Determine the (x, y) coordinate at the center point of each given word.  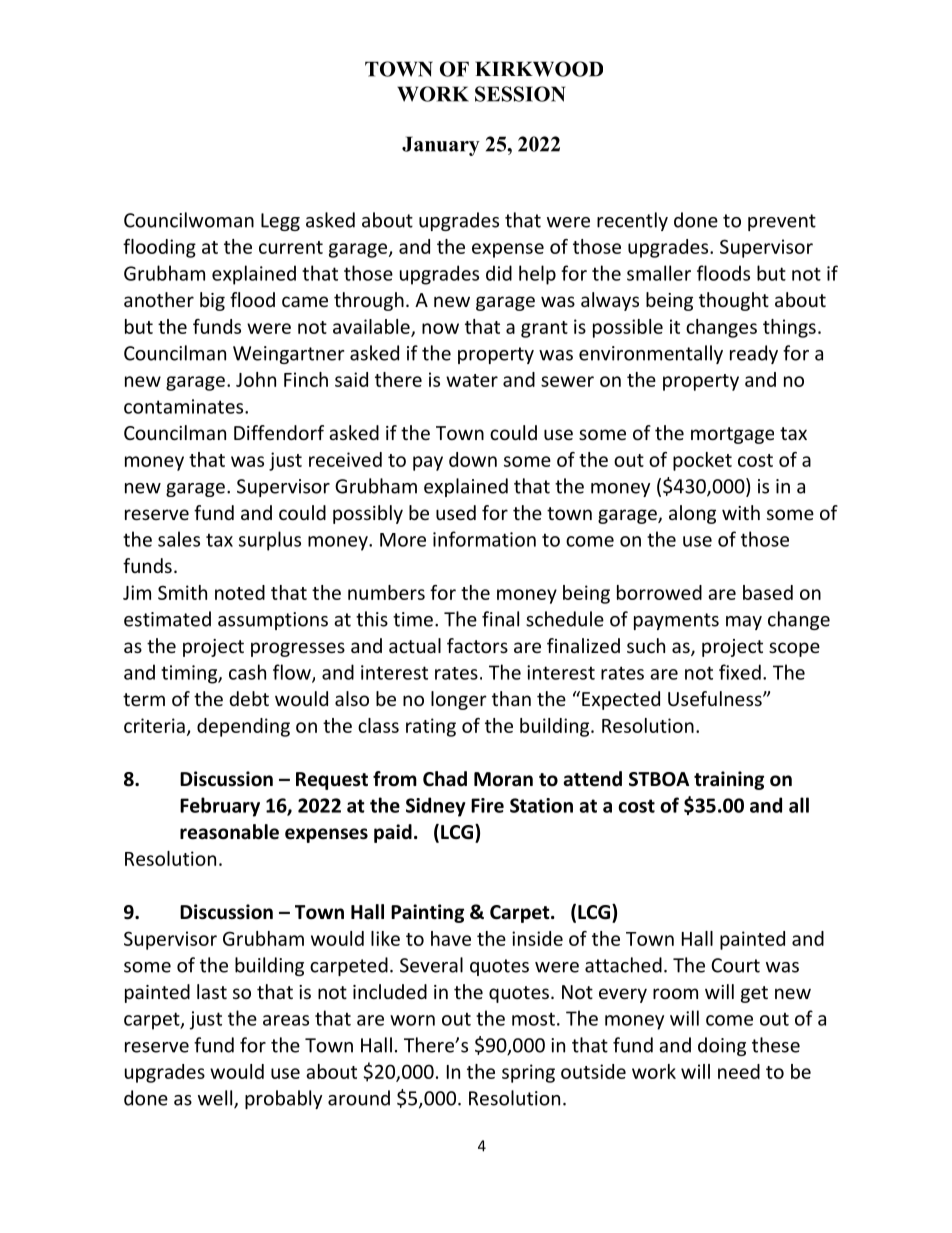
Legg (280, 222)
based (768, 592)
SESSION (520, 94)
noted (240, 592)
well (216, 1099)
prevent (782, 222)
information (484, 539)
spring (528, 1073)
